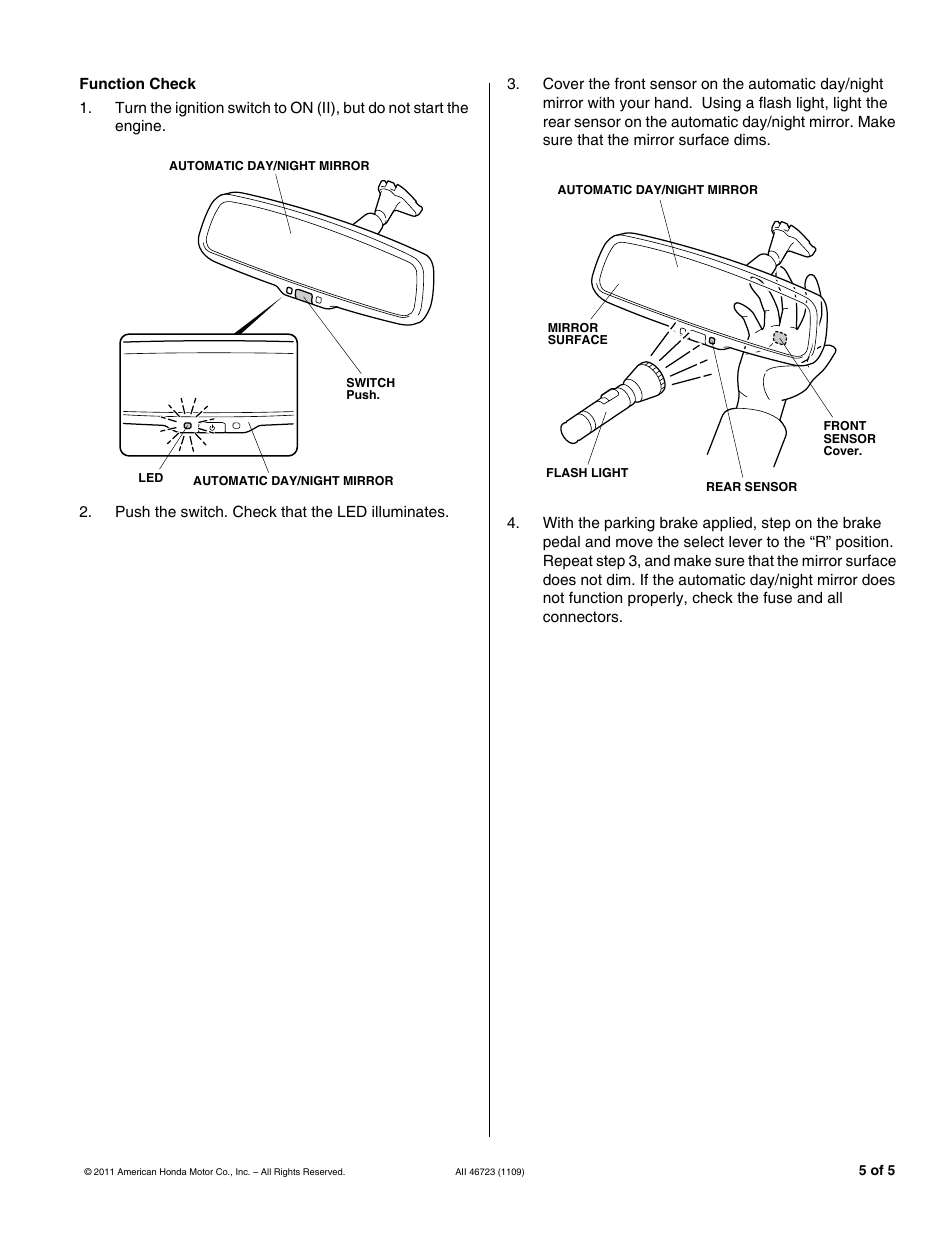 The image size is (952, 1233). Describe the element at coordinates (751, 140) in the image. I see `dims` at that location.
